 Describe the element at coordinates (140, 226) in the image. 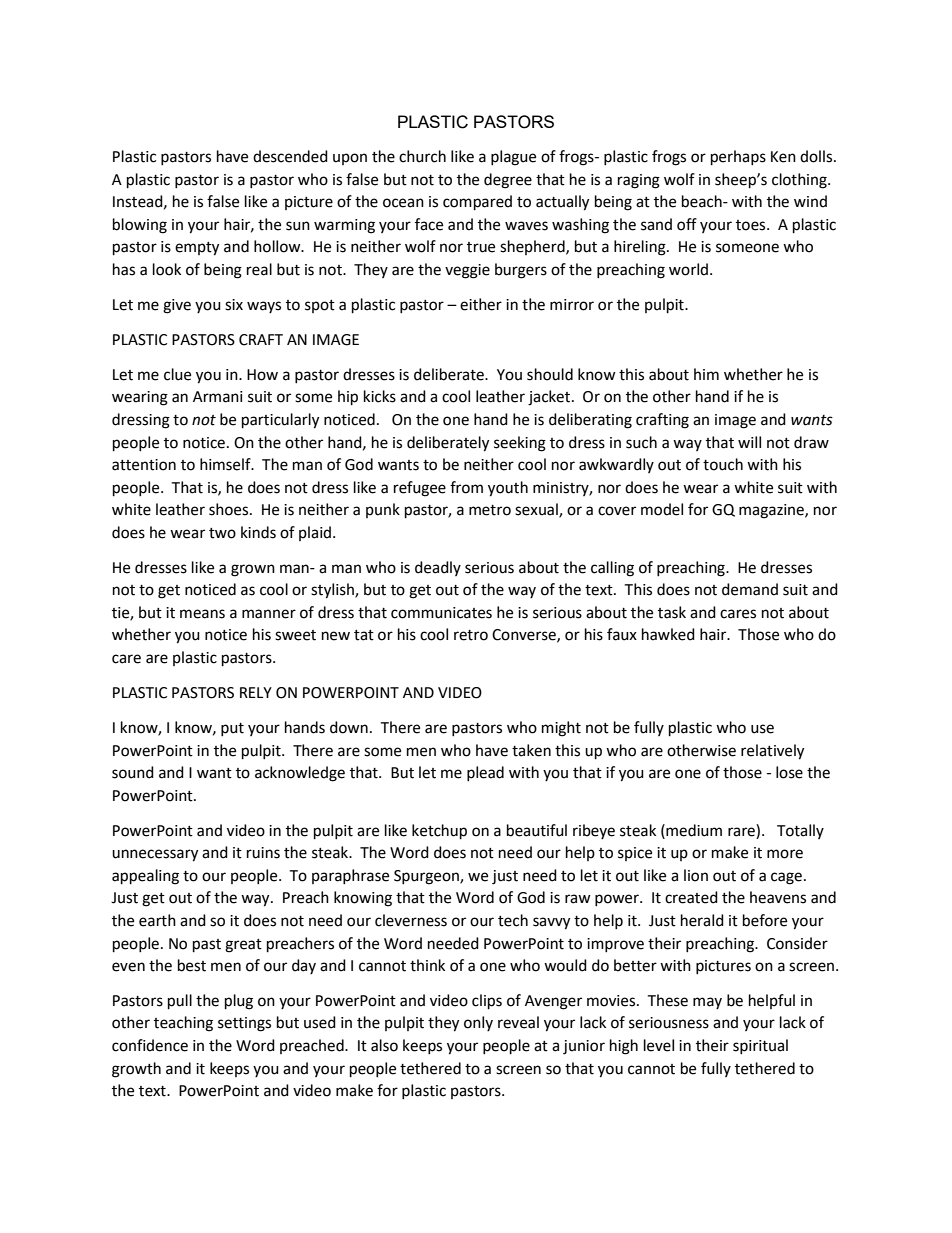

I see `blowing` at that location.
